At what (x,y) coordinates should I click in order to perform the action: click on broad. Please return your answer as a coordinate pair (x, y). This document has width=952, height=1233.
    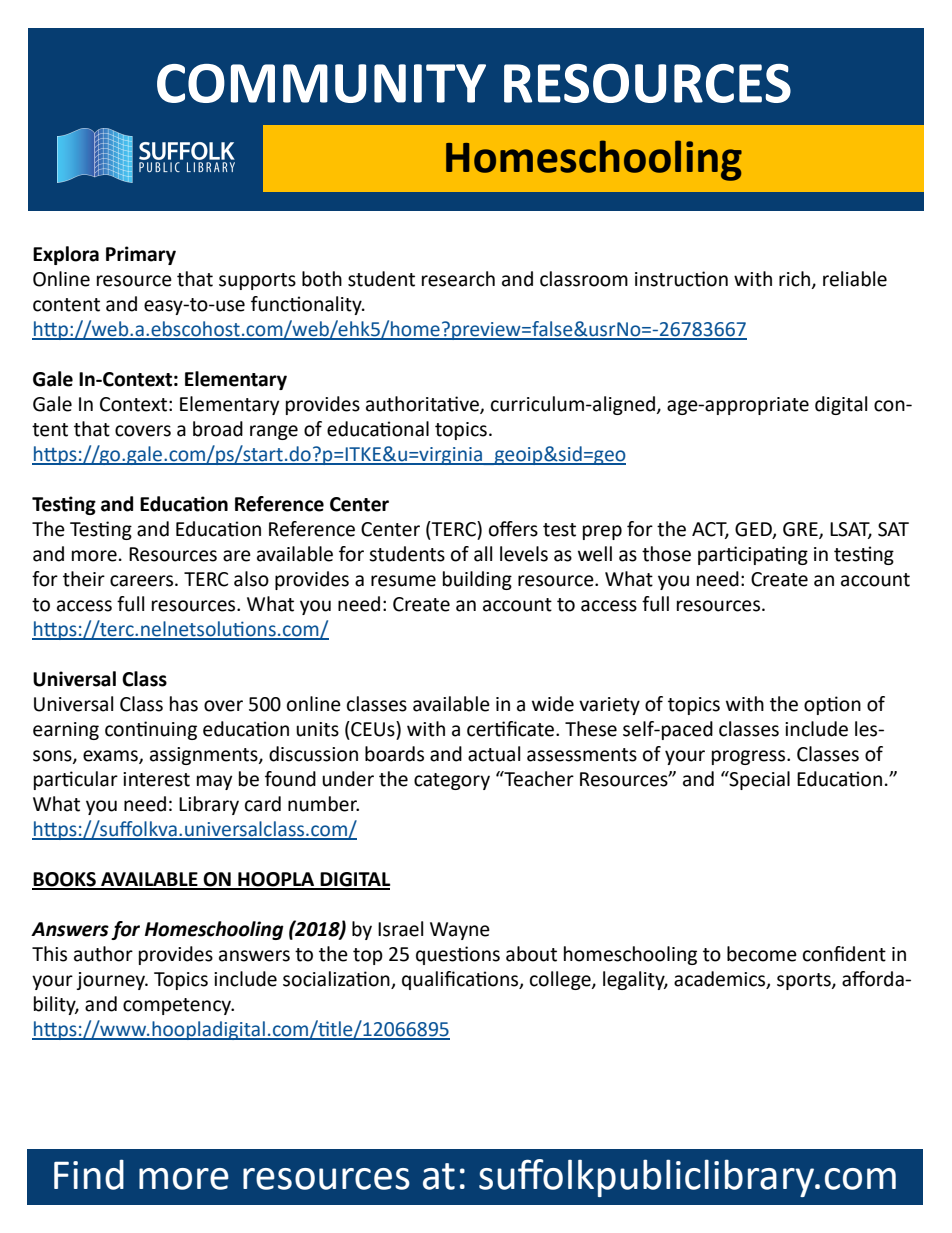
    Looking at the image, I should click on (218, 429).
